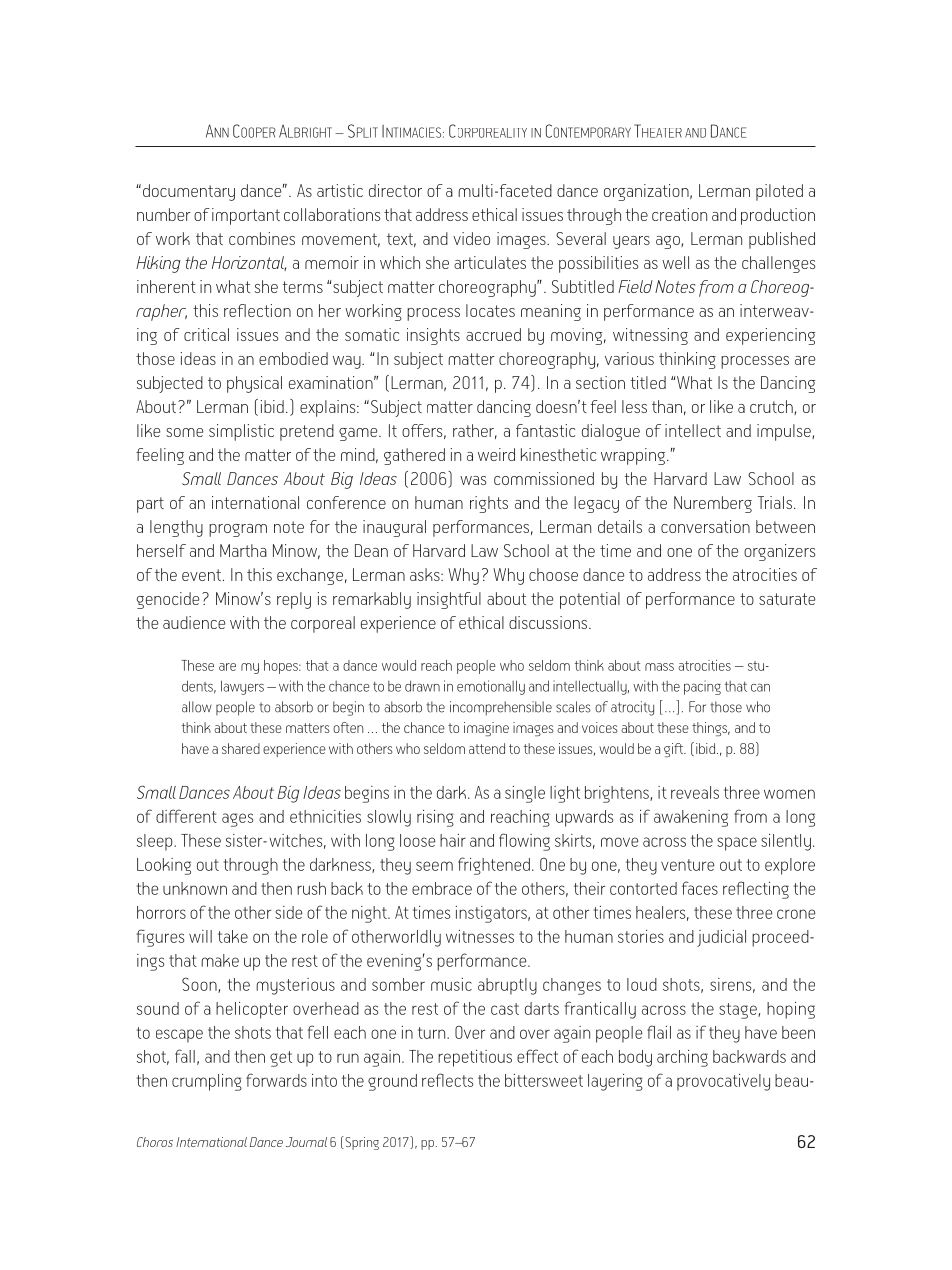 This image has width=952, height=1270. Describe the element at coordinates (496, 454) in the image. I see `weird` at that location.
